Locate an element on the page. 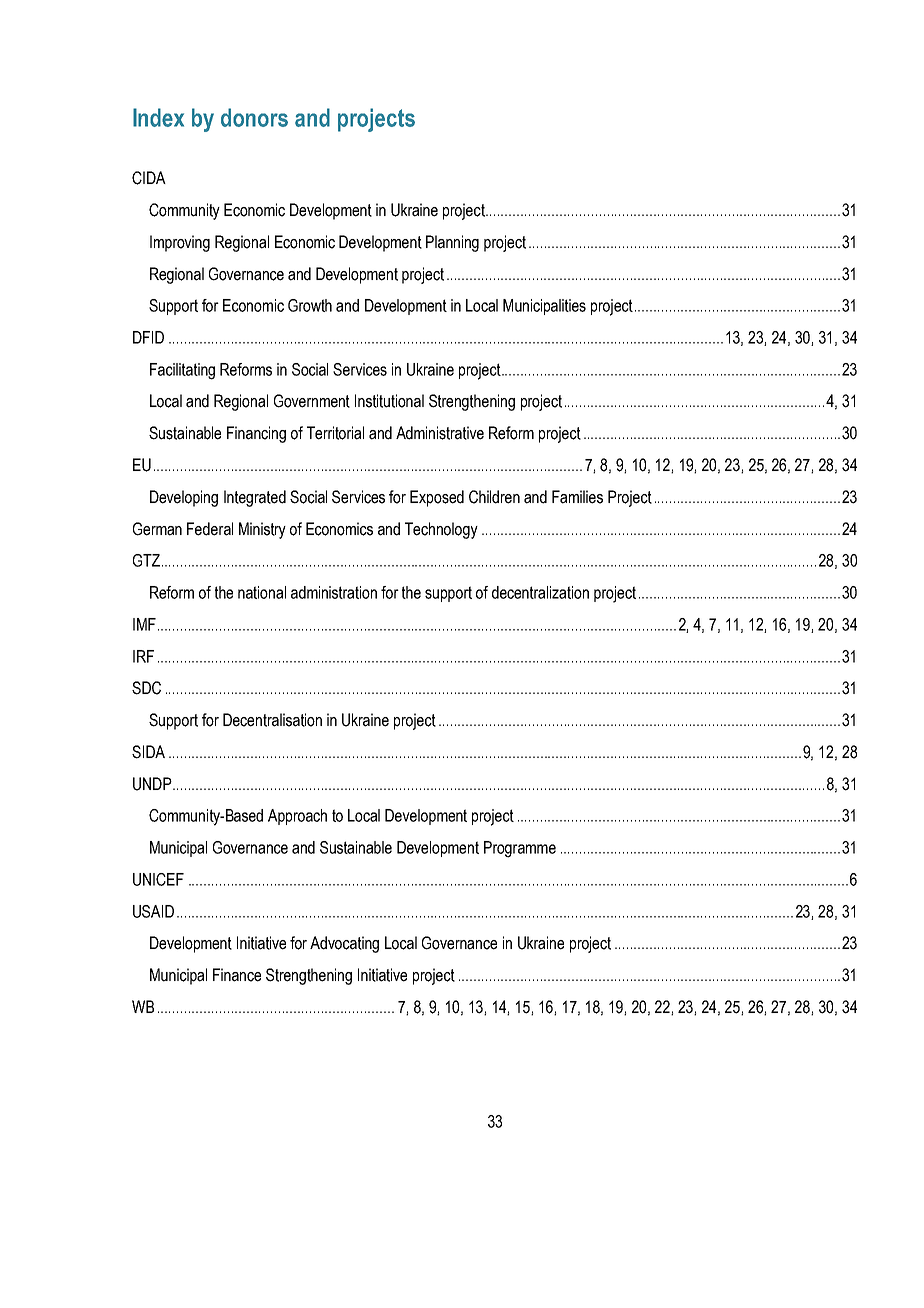  Advocating is located at coordinates (344, 944).
